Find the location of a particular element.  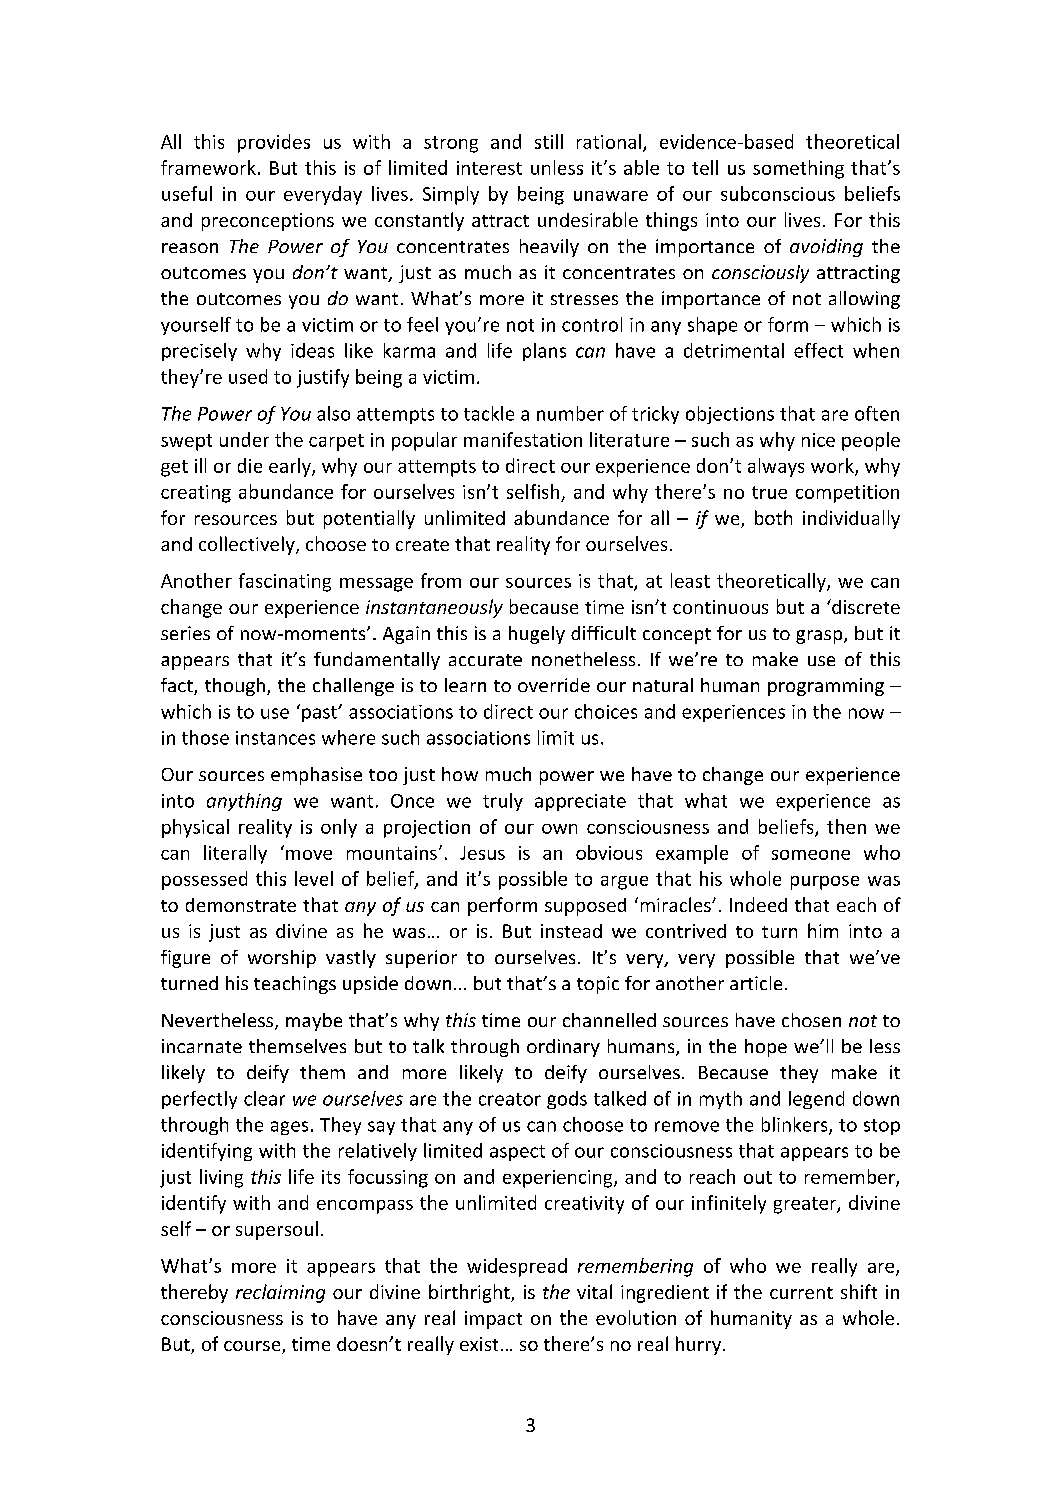

reclaiming is located at coordinates (280, 1293).
